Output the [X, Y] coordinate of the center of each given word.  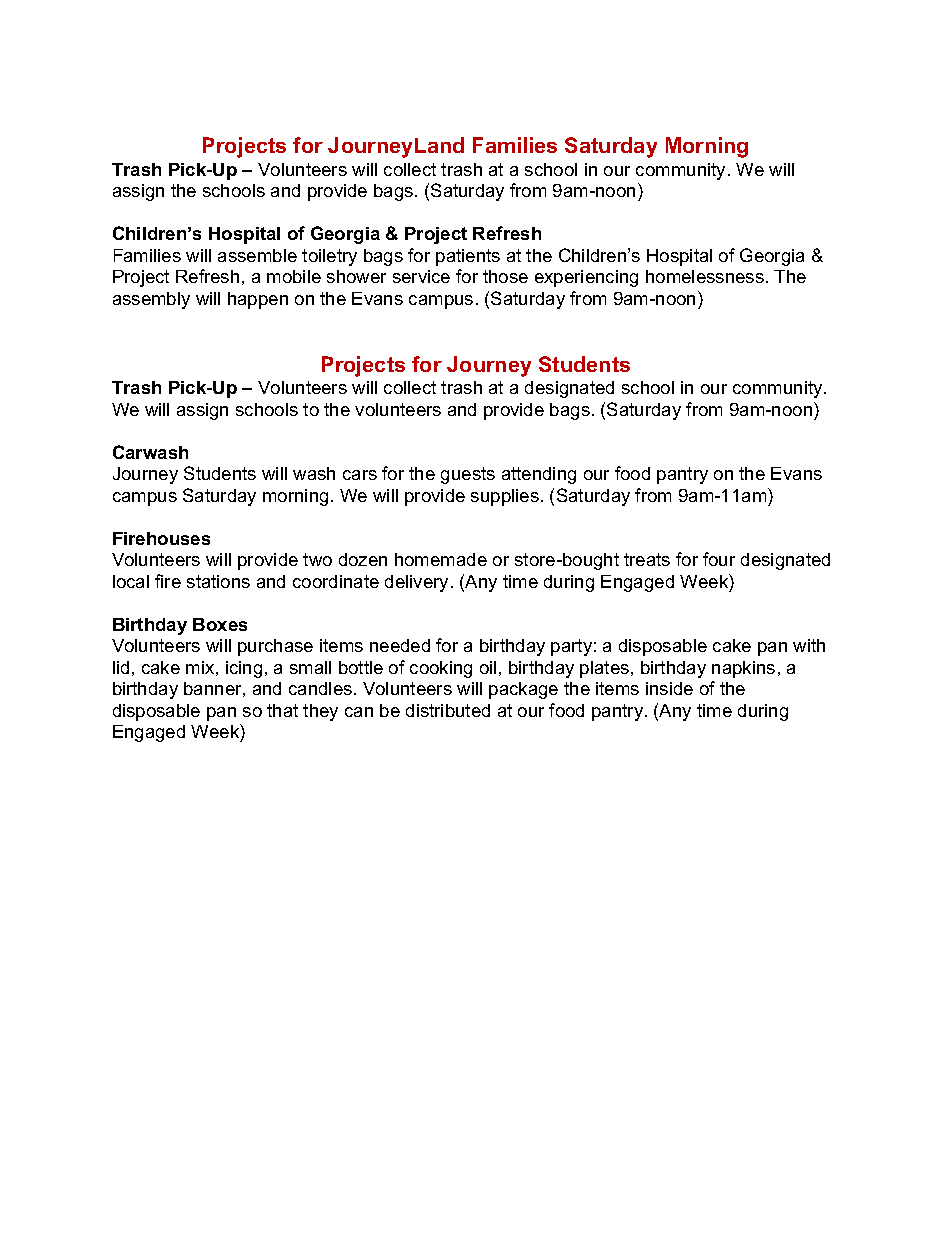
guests [468, 475]
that [282, 710]
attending [539, 475]
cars [360, 475]
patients [468, 257]
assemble [257, 255]
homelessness [705, 276]
